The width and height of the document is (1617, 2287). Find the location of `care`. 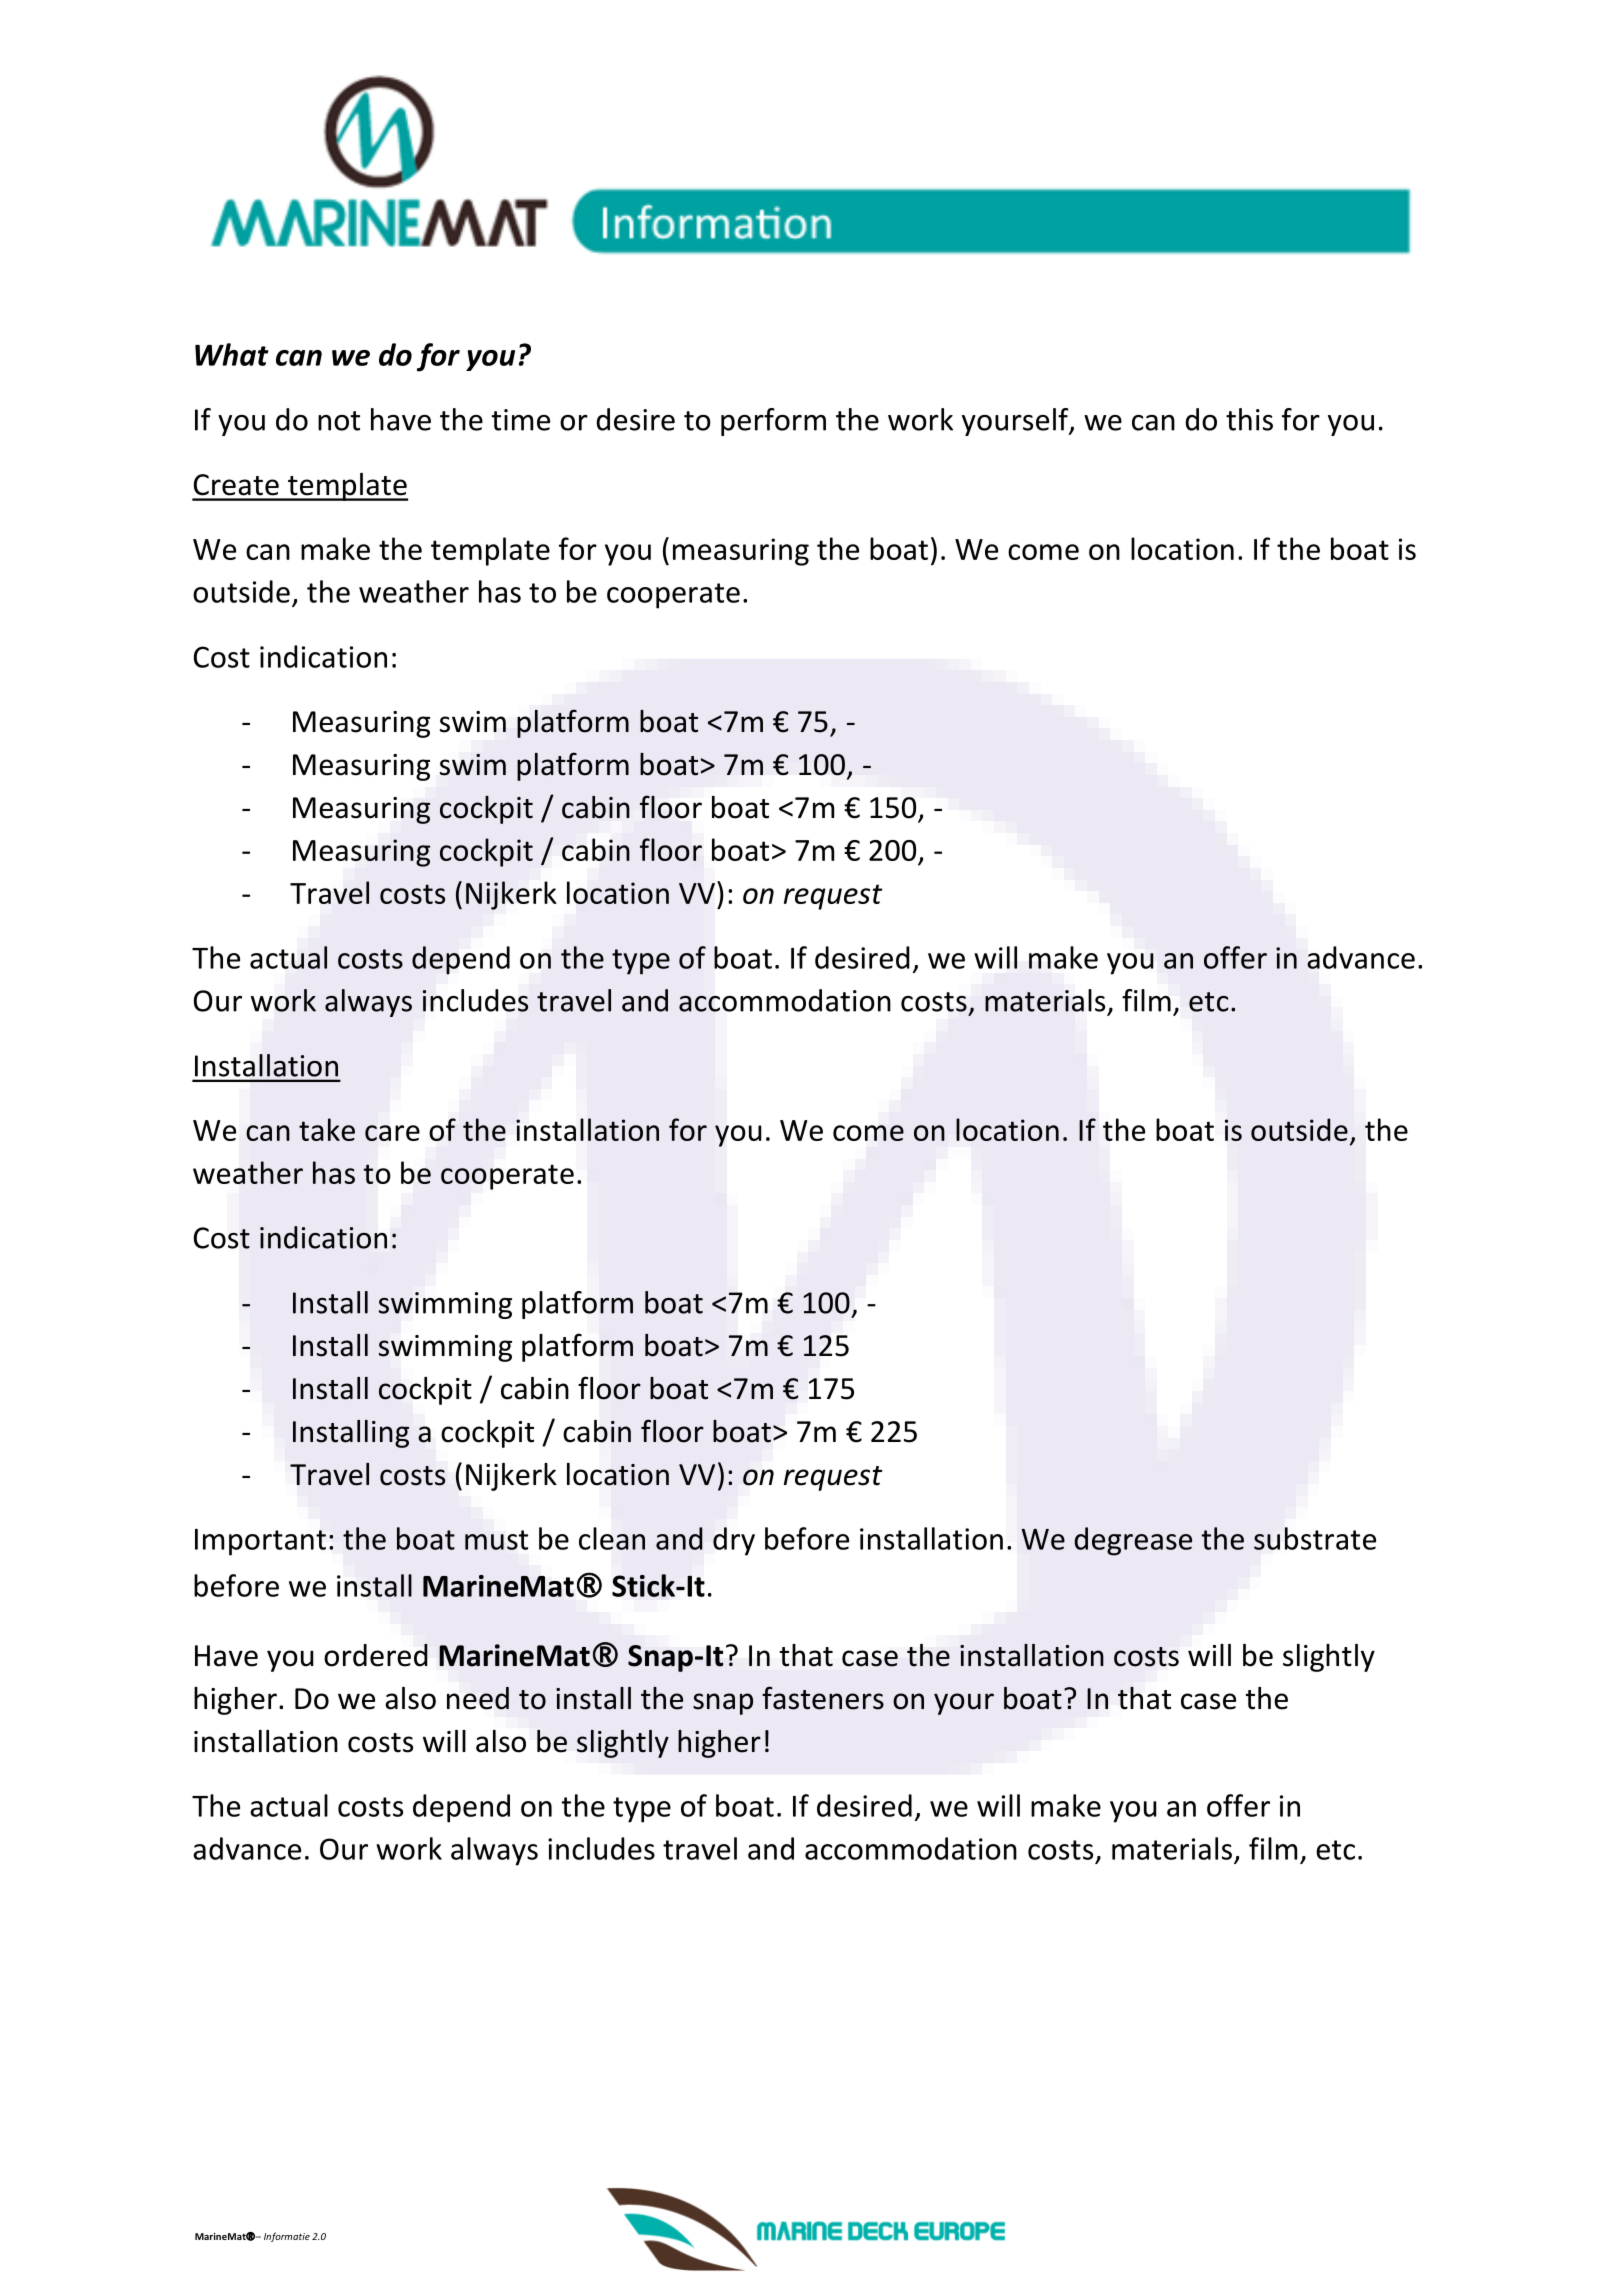

care is located at coordinates (392, 1133).
